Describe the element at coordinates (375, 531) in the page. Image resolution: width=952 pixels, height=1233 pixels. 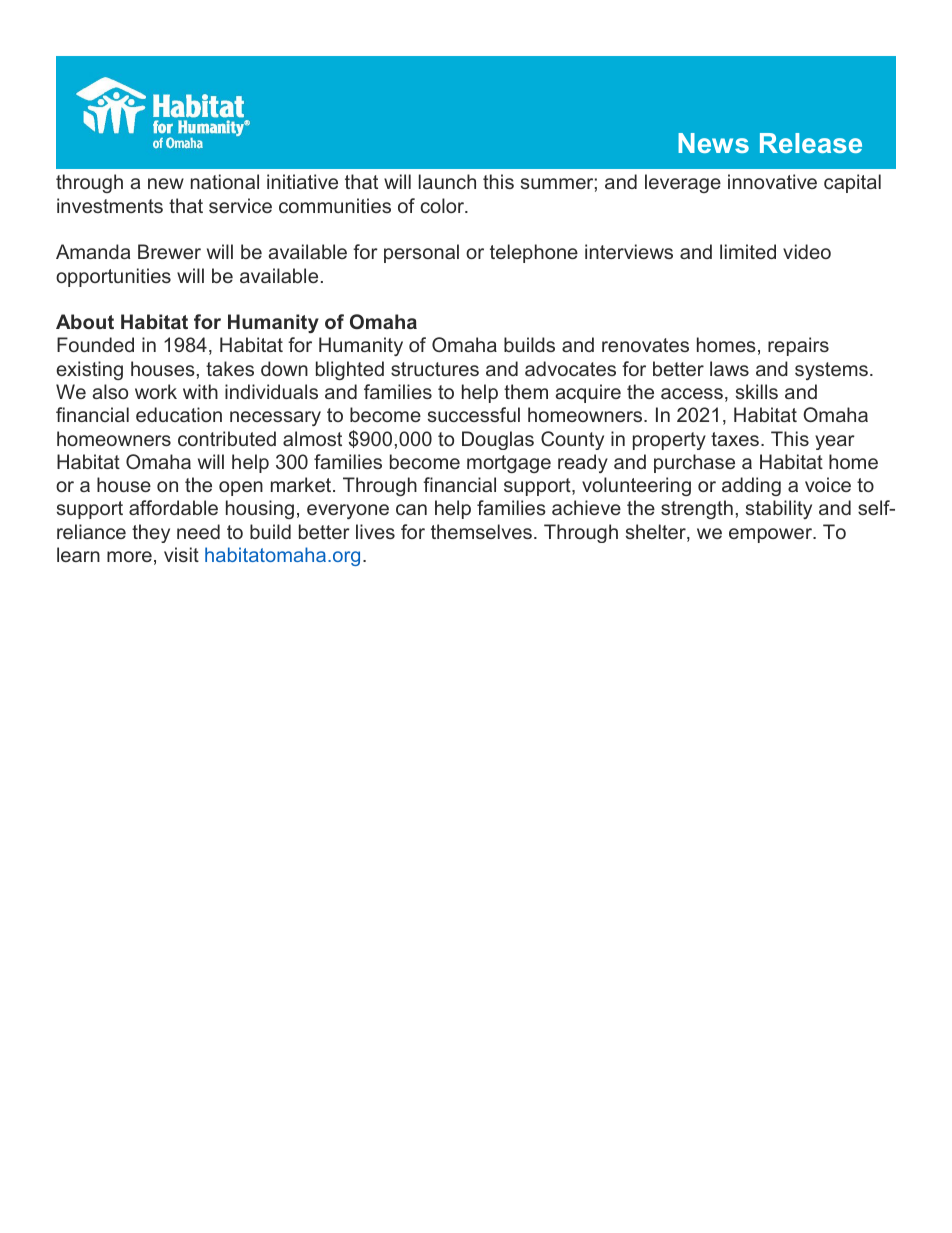
I see `lives` at that location.
